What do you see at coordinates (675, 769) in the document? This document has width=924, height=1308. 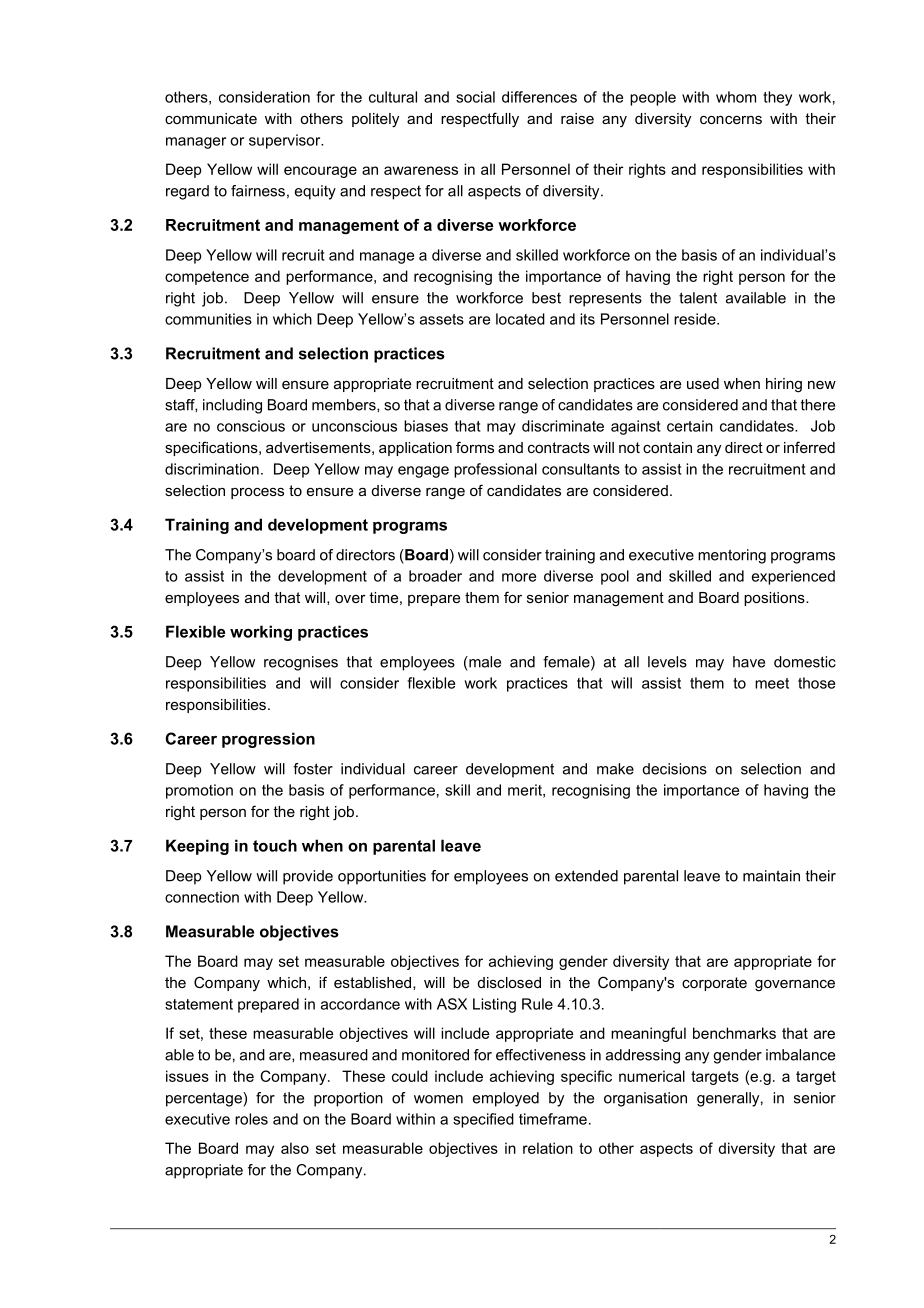 I see `decisions` at bounding box center [675, 769].
